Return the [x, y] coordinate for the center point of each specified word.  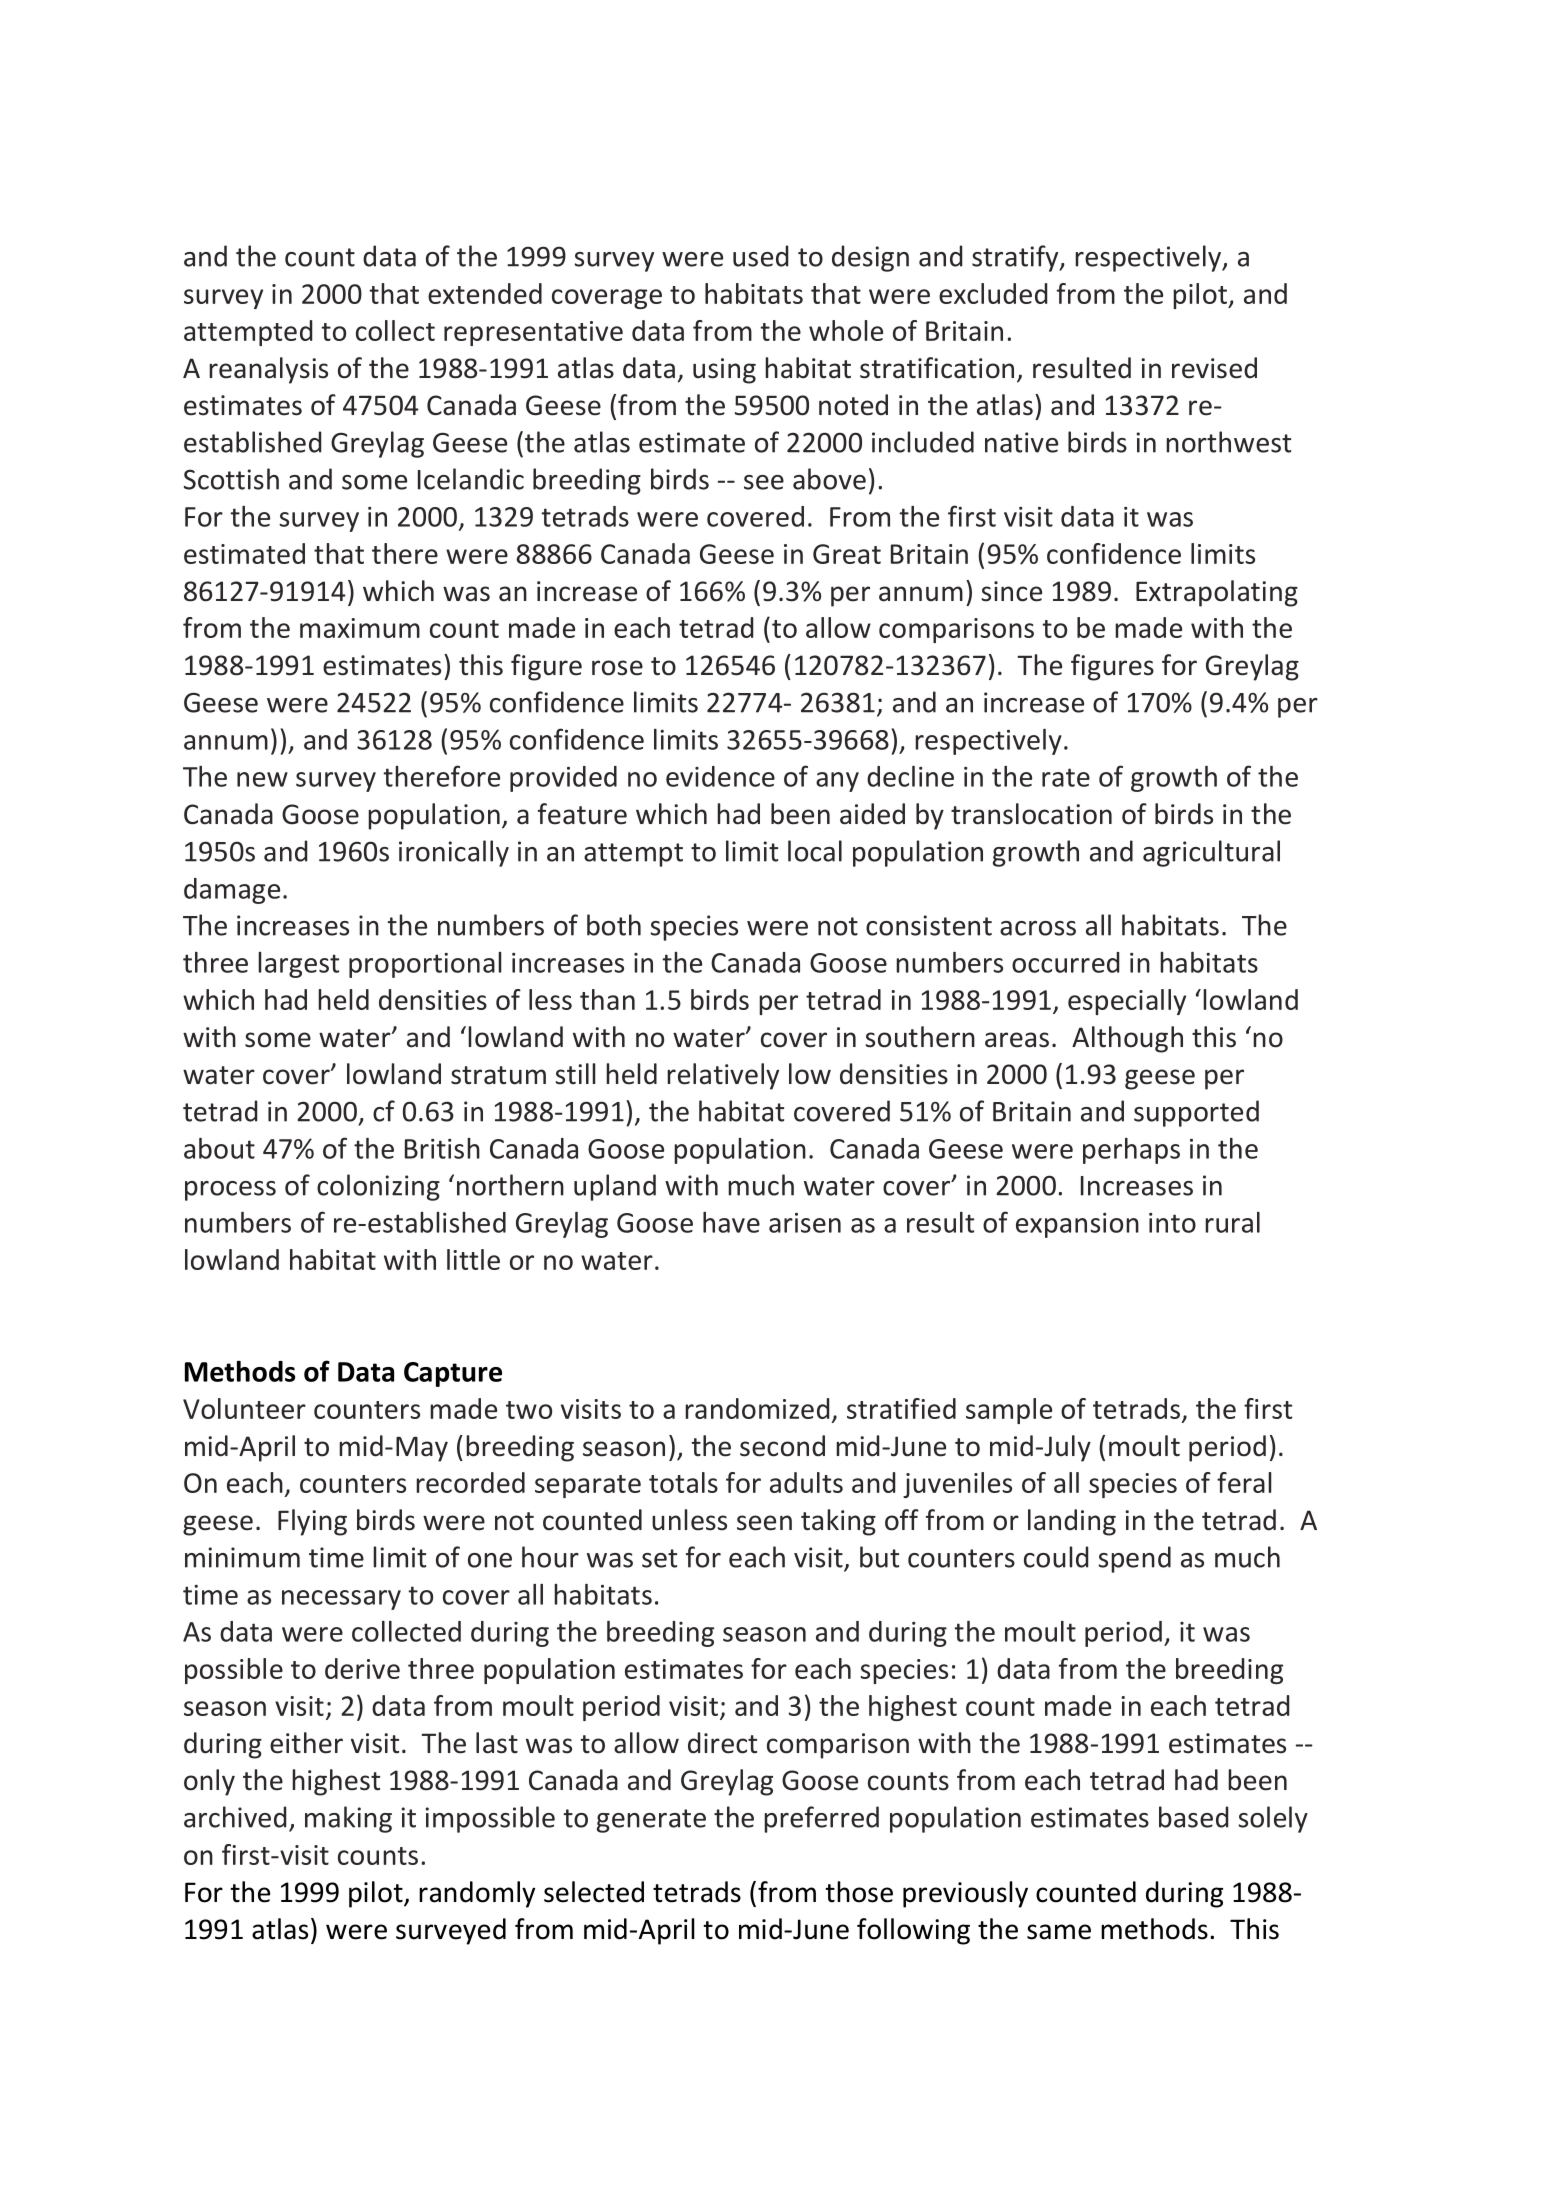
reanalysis [268, 370]
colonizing [378, 1187]
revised [1214, 368]
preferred [821, 1819]
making [348, 1819]
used [760, 256]
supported [1196, 1113]
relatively [723, 1076]
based [1193, 1817]
